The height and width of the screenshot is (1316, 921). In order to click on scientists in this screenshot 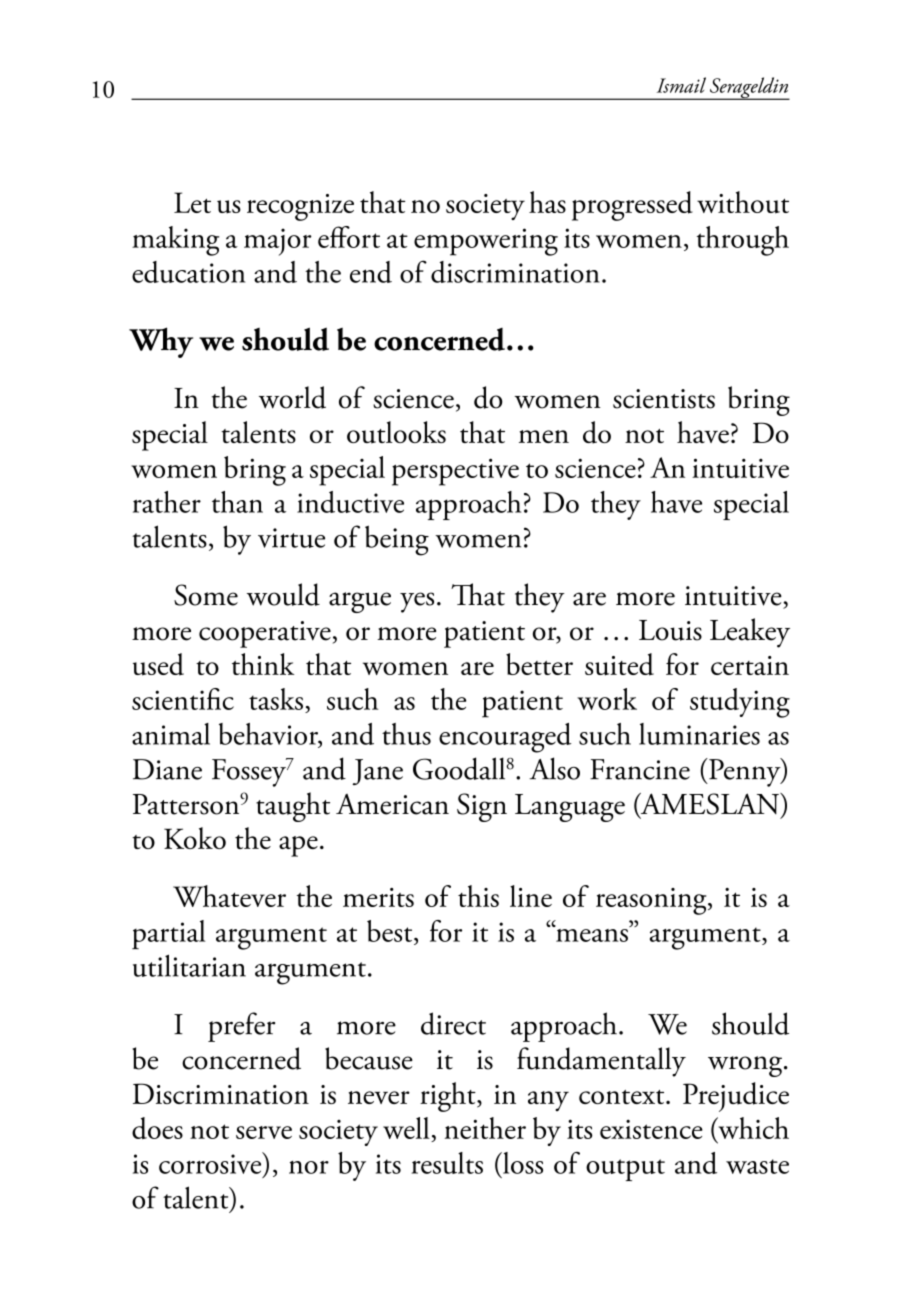, I will do `click(664, 399)`.
